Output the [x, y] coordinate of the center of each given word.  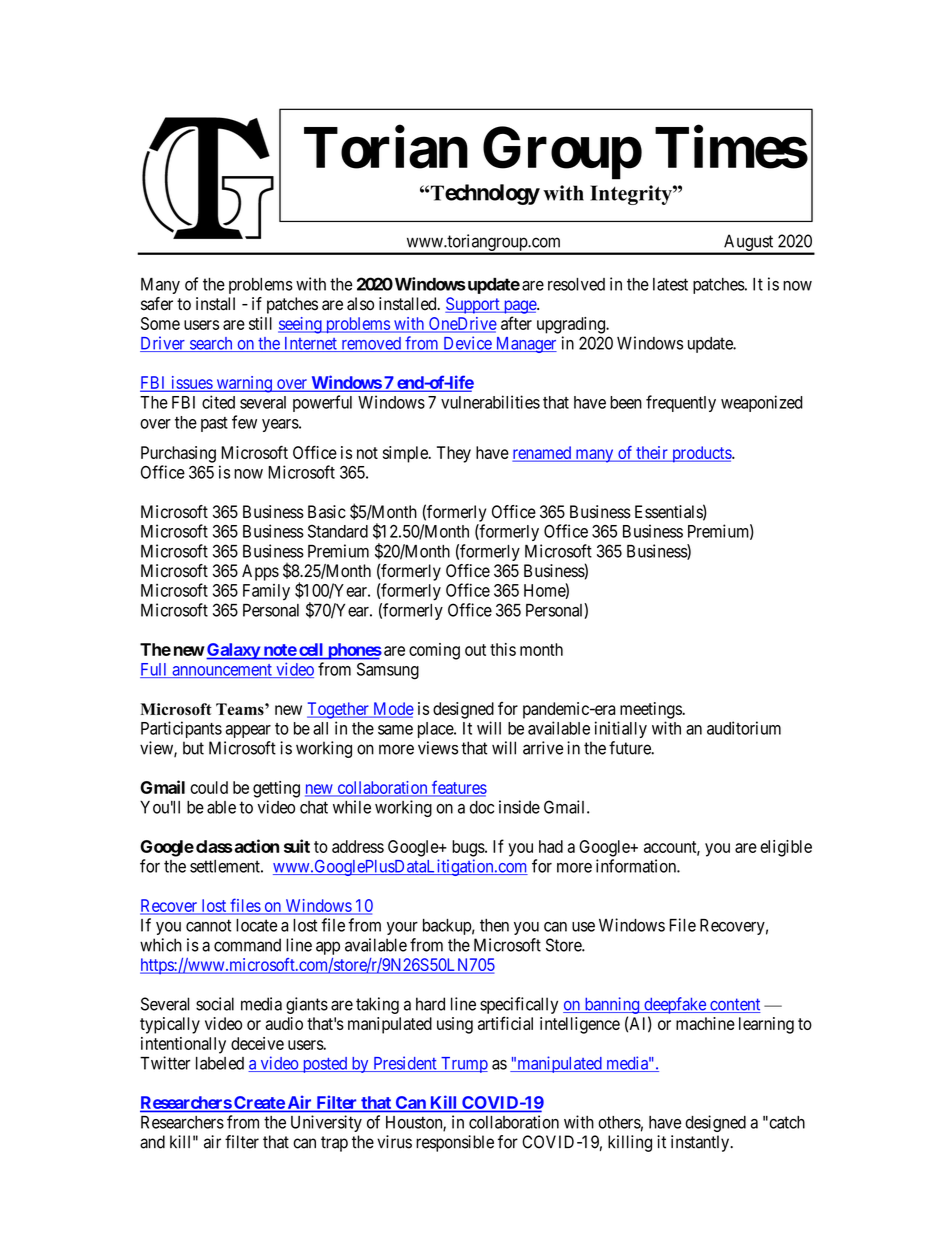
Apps [260, 572]
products [701, 454]
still [260, 323]
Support [473, 305]
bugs [469, 848]
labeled [220, 1063]
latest [670, 284]
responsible [455, 1143]
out [475, 650]
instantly [701, 1143]
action [255, 846]
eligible [786, 848]
